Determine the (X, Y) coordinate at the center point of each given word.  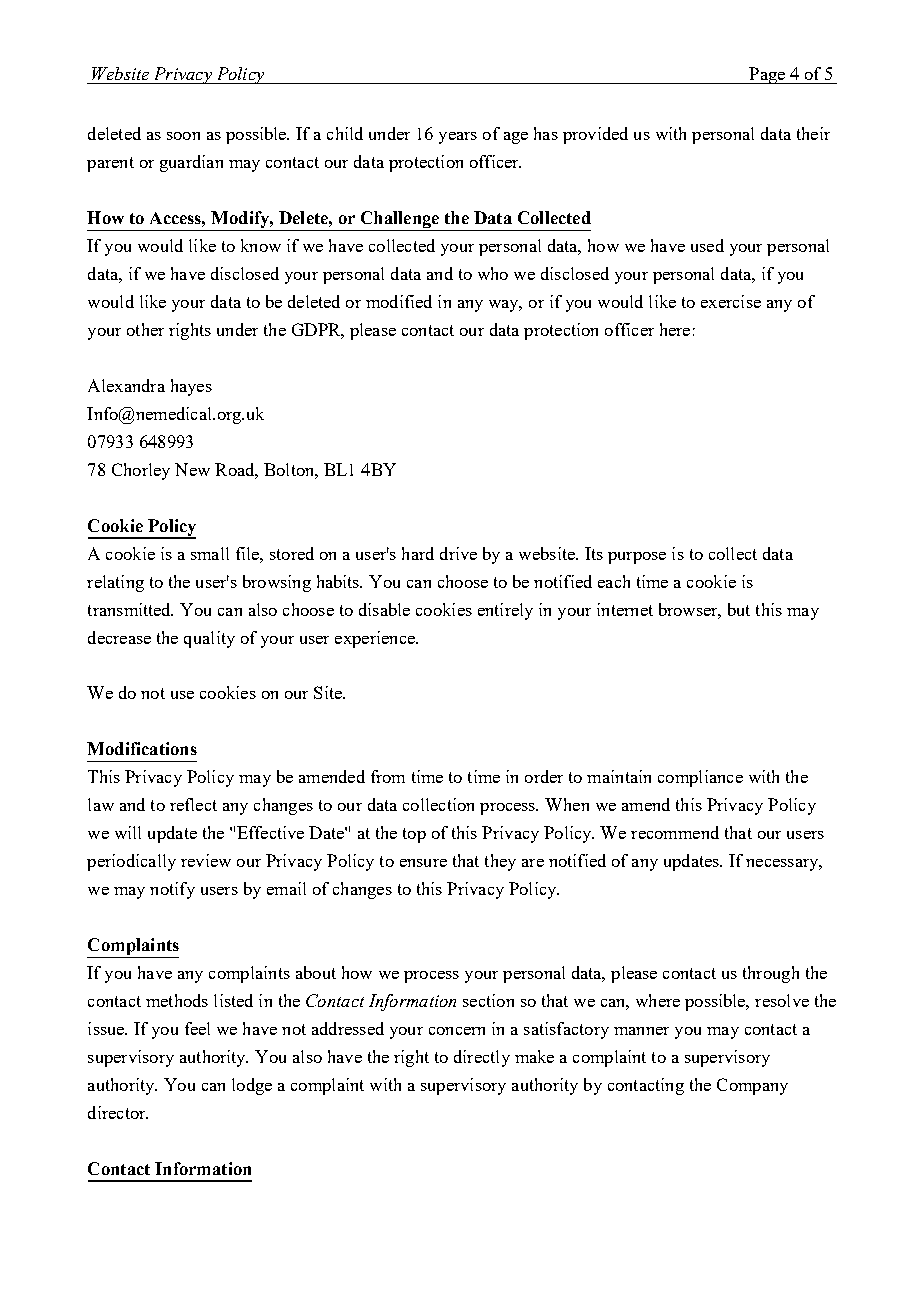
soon (183, 136)
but (739, 609)
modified (399, 301)
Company (752, 1086)
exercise (731, 301)
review (206, 860)
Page (767, 75)
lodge (252, 1086)
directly (482, 1058)
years (458, 138)
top (414, 835)
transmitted (130, 609)
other (145, 329)
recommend (675, 832)
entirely (505, 611)
